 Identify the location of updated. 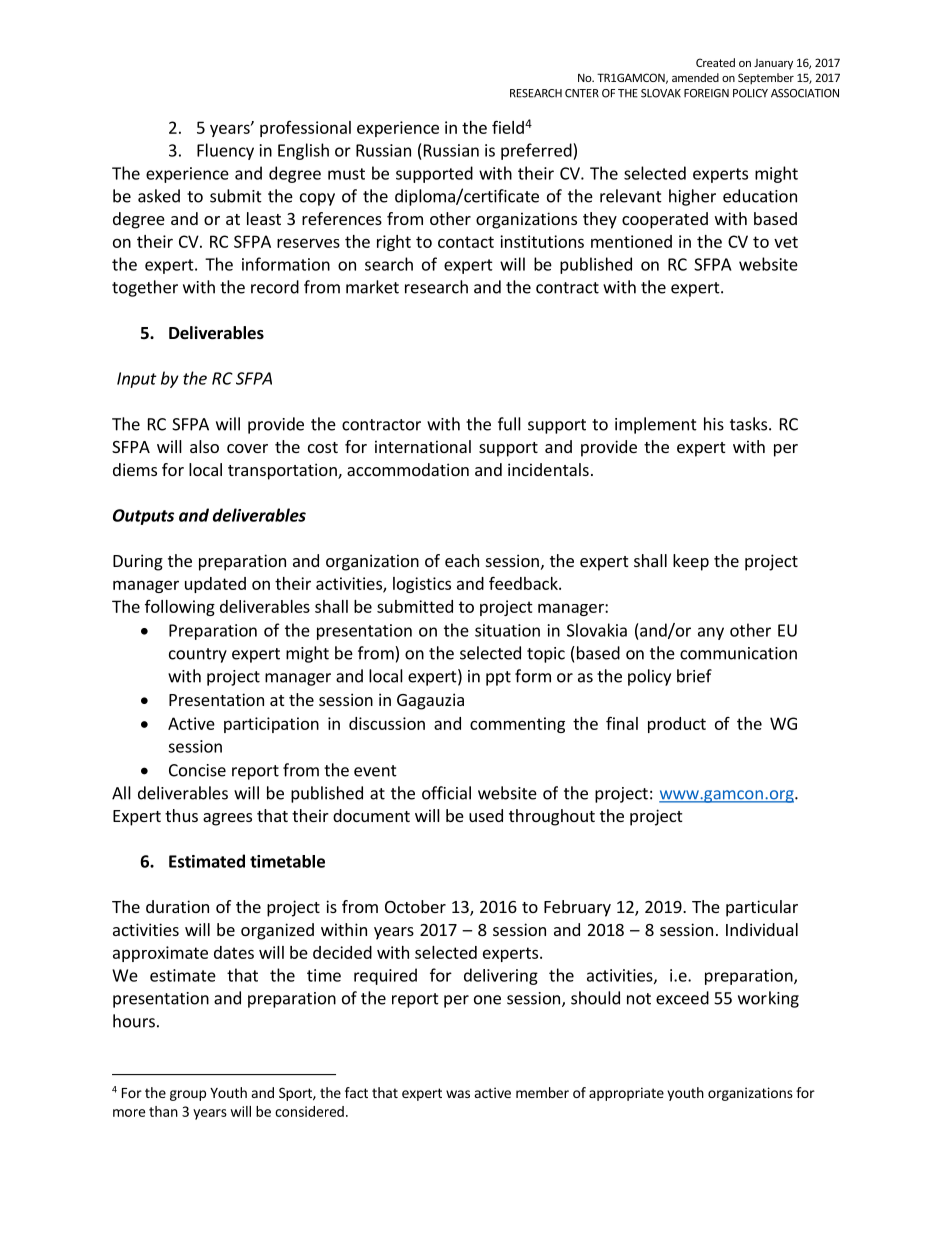
(215, 585).
